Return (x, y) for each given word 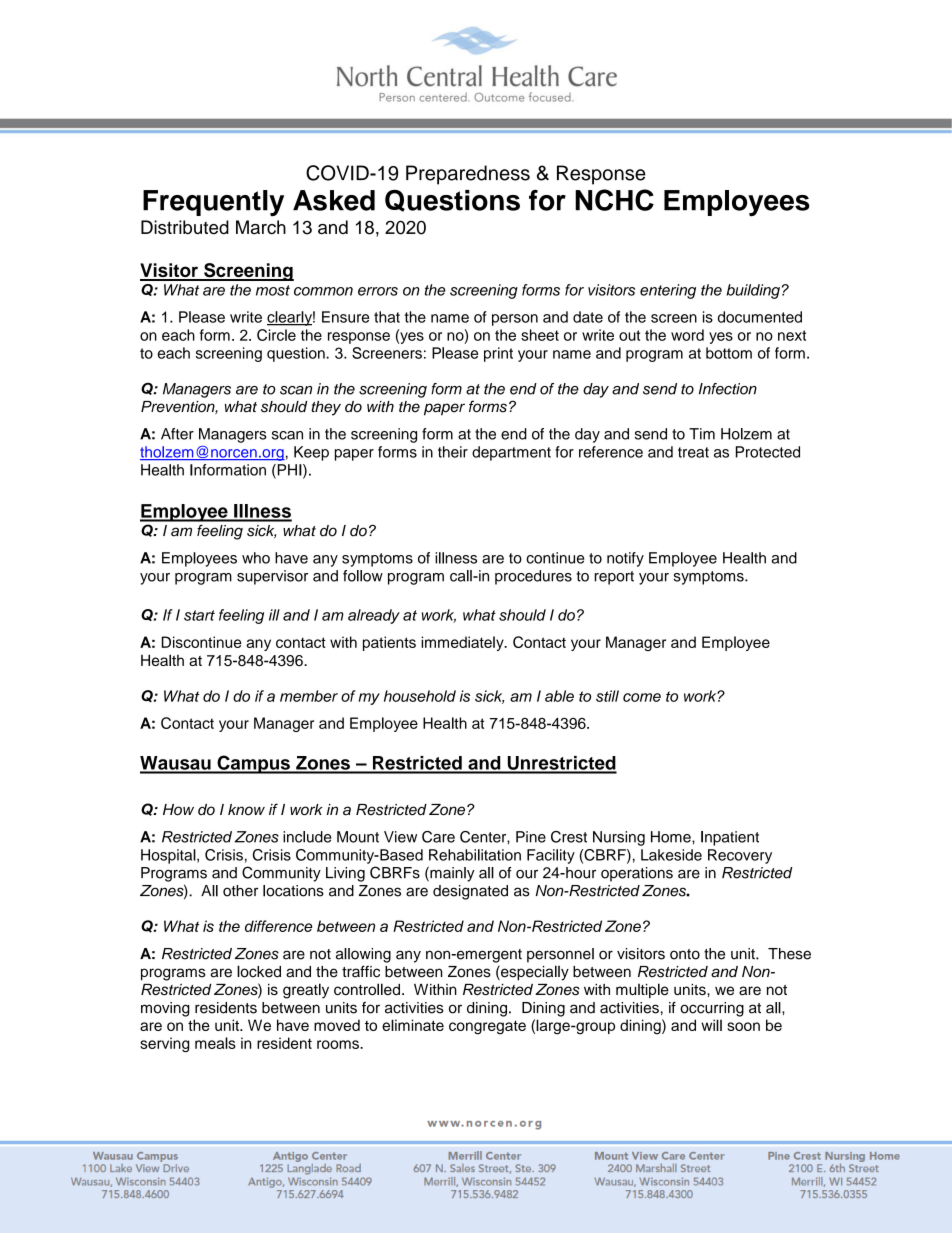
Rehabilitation (475, 855)
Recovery (740, 856)
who (256, 558)
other (240, 891)
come (642, 697)
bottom (729, 353)
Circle (276, 335)
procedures (533, 577)
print (498, 354)
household (420, 696)
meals (215, 1043)
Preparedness (468, 175)
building (753, 291)
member (309, 696)
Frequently (213, 203)
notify (625, 559)
